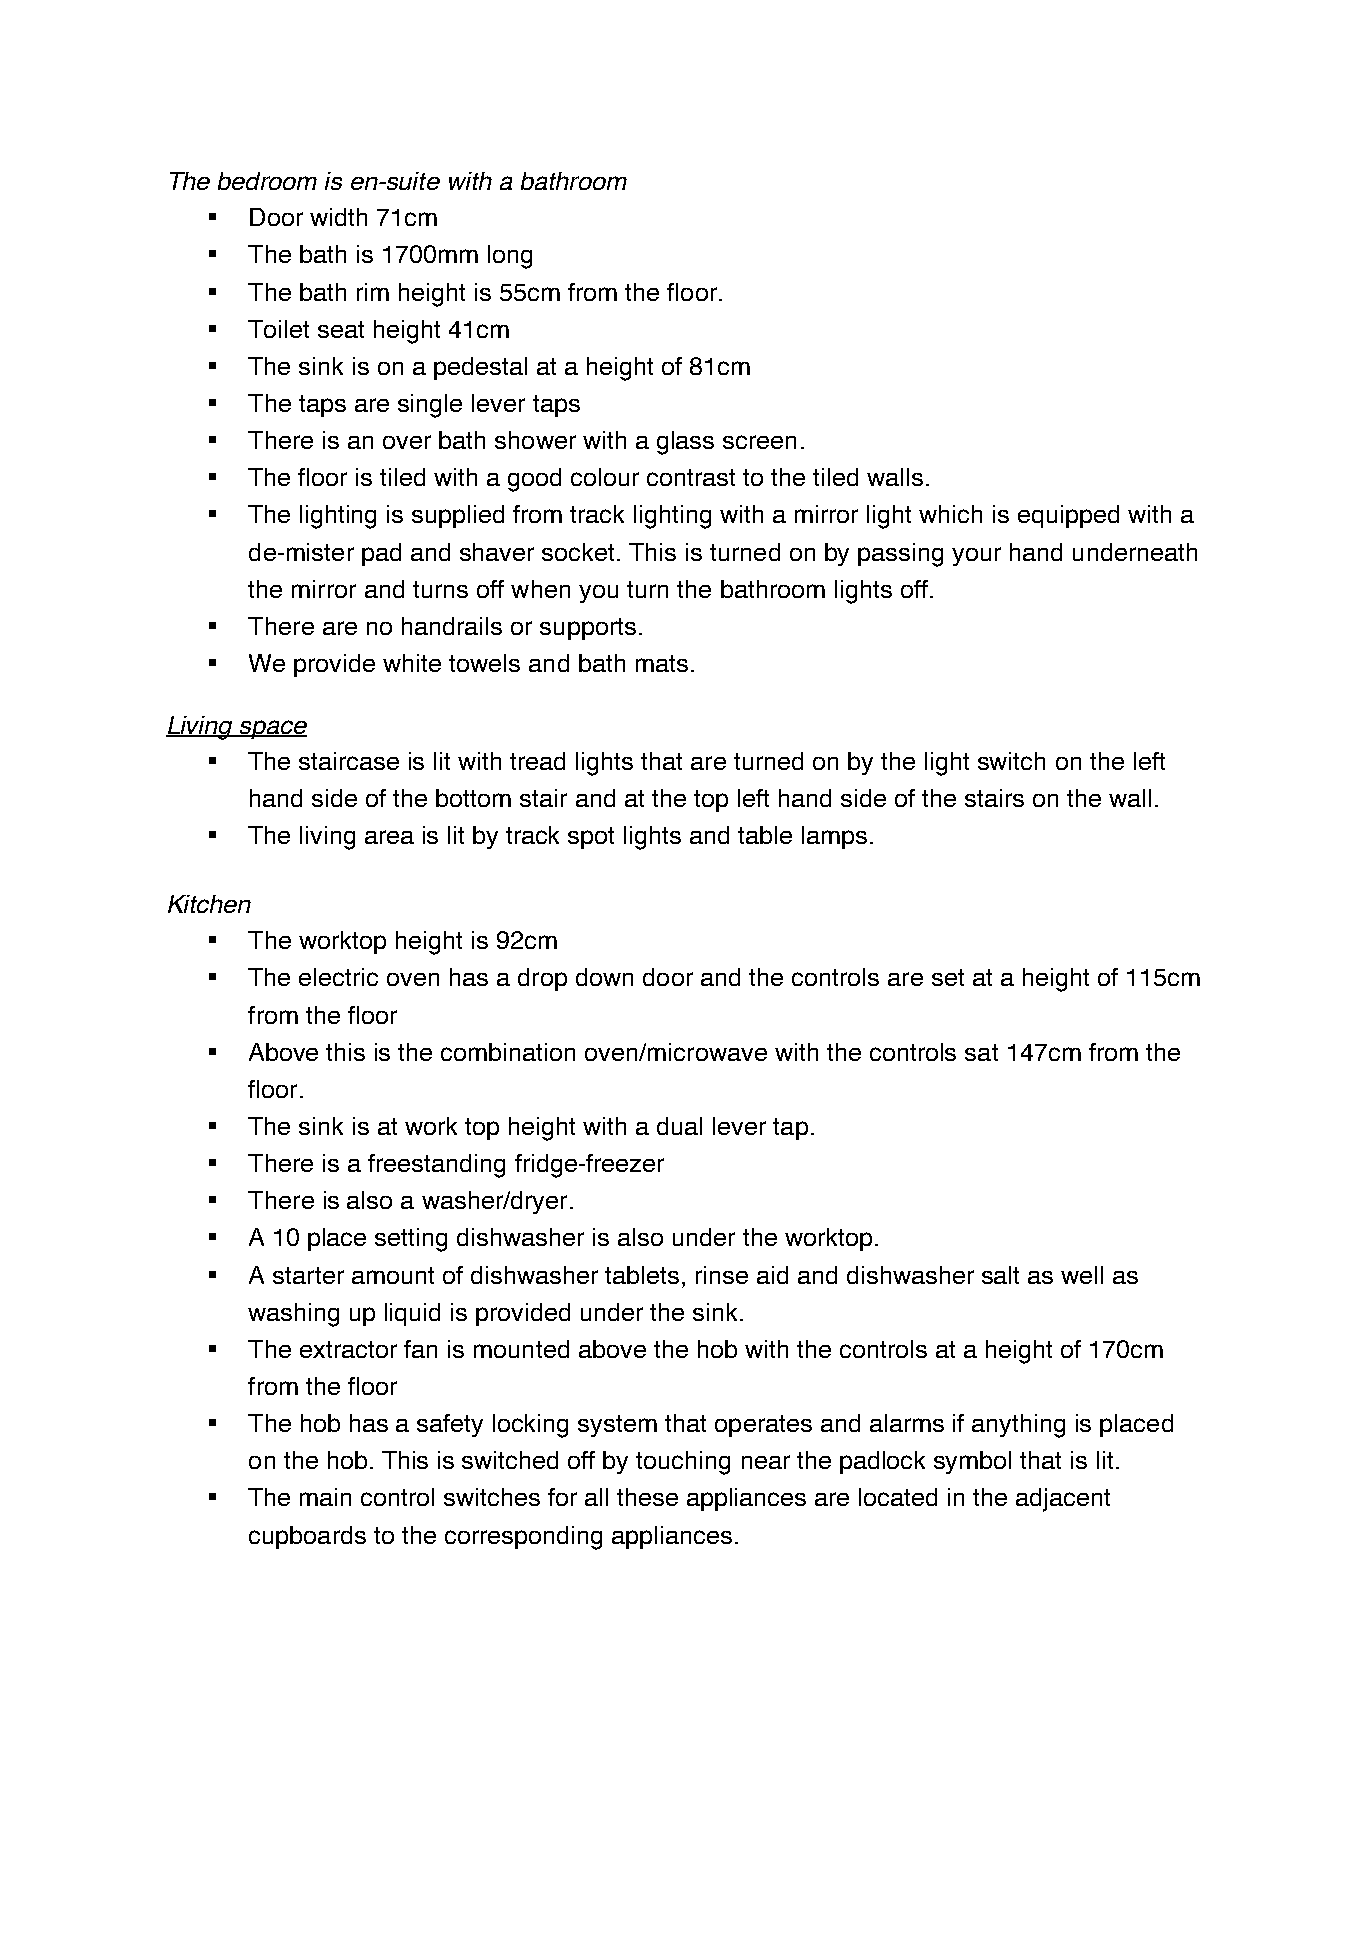  Describe the element at coordinates (662, 663) in the image. I see `mats` at that location.
